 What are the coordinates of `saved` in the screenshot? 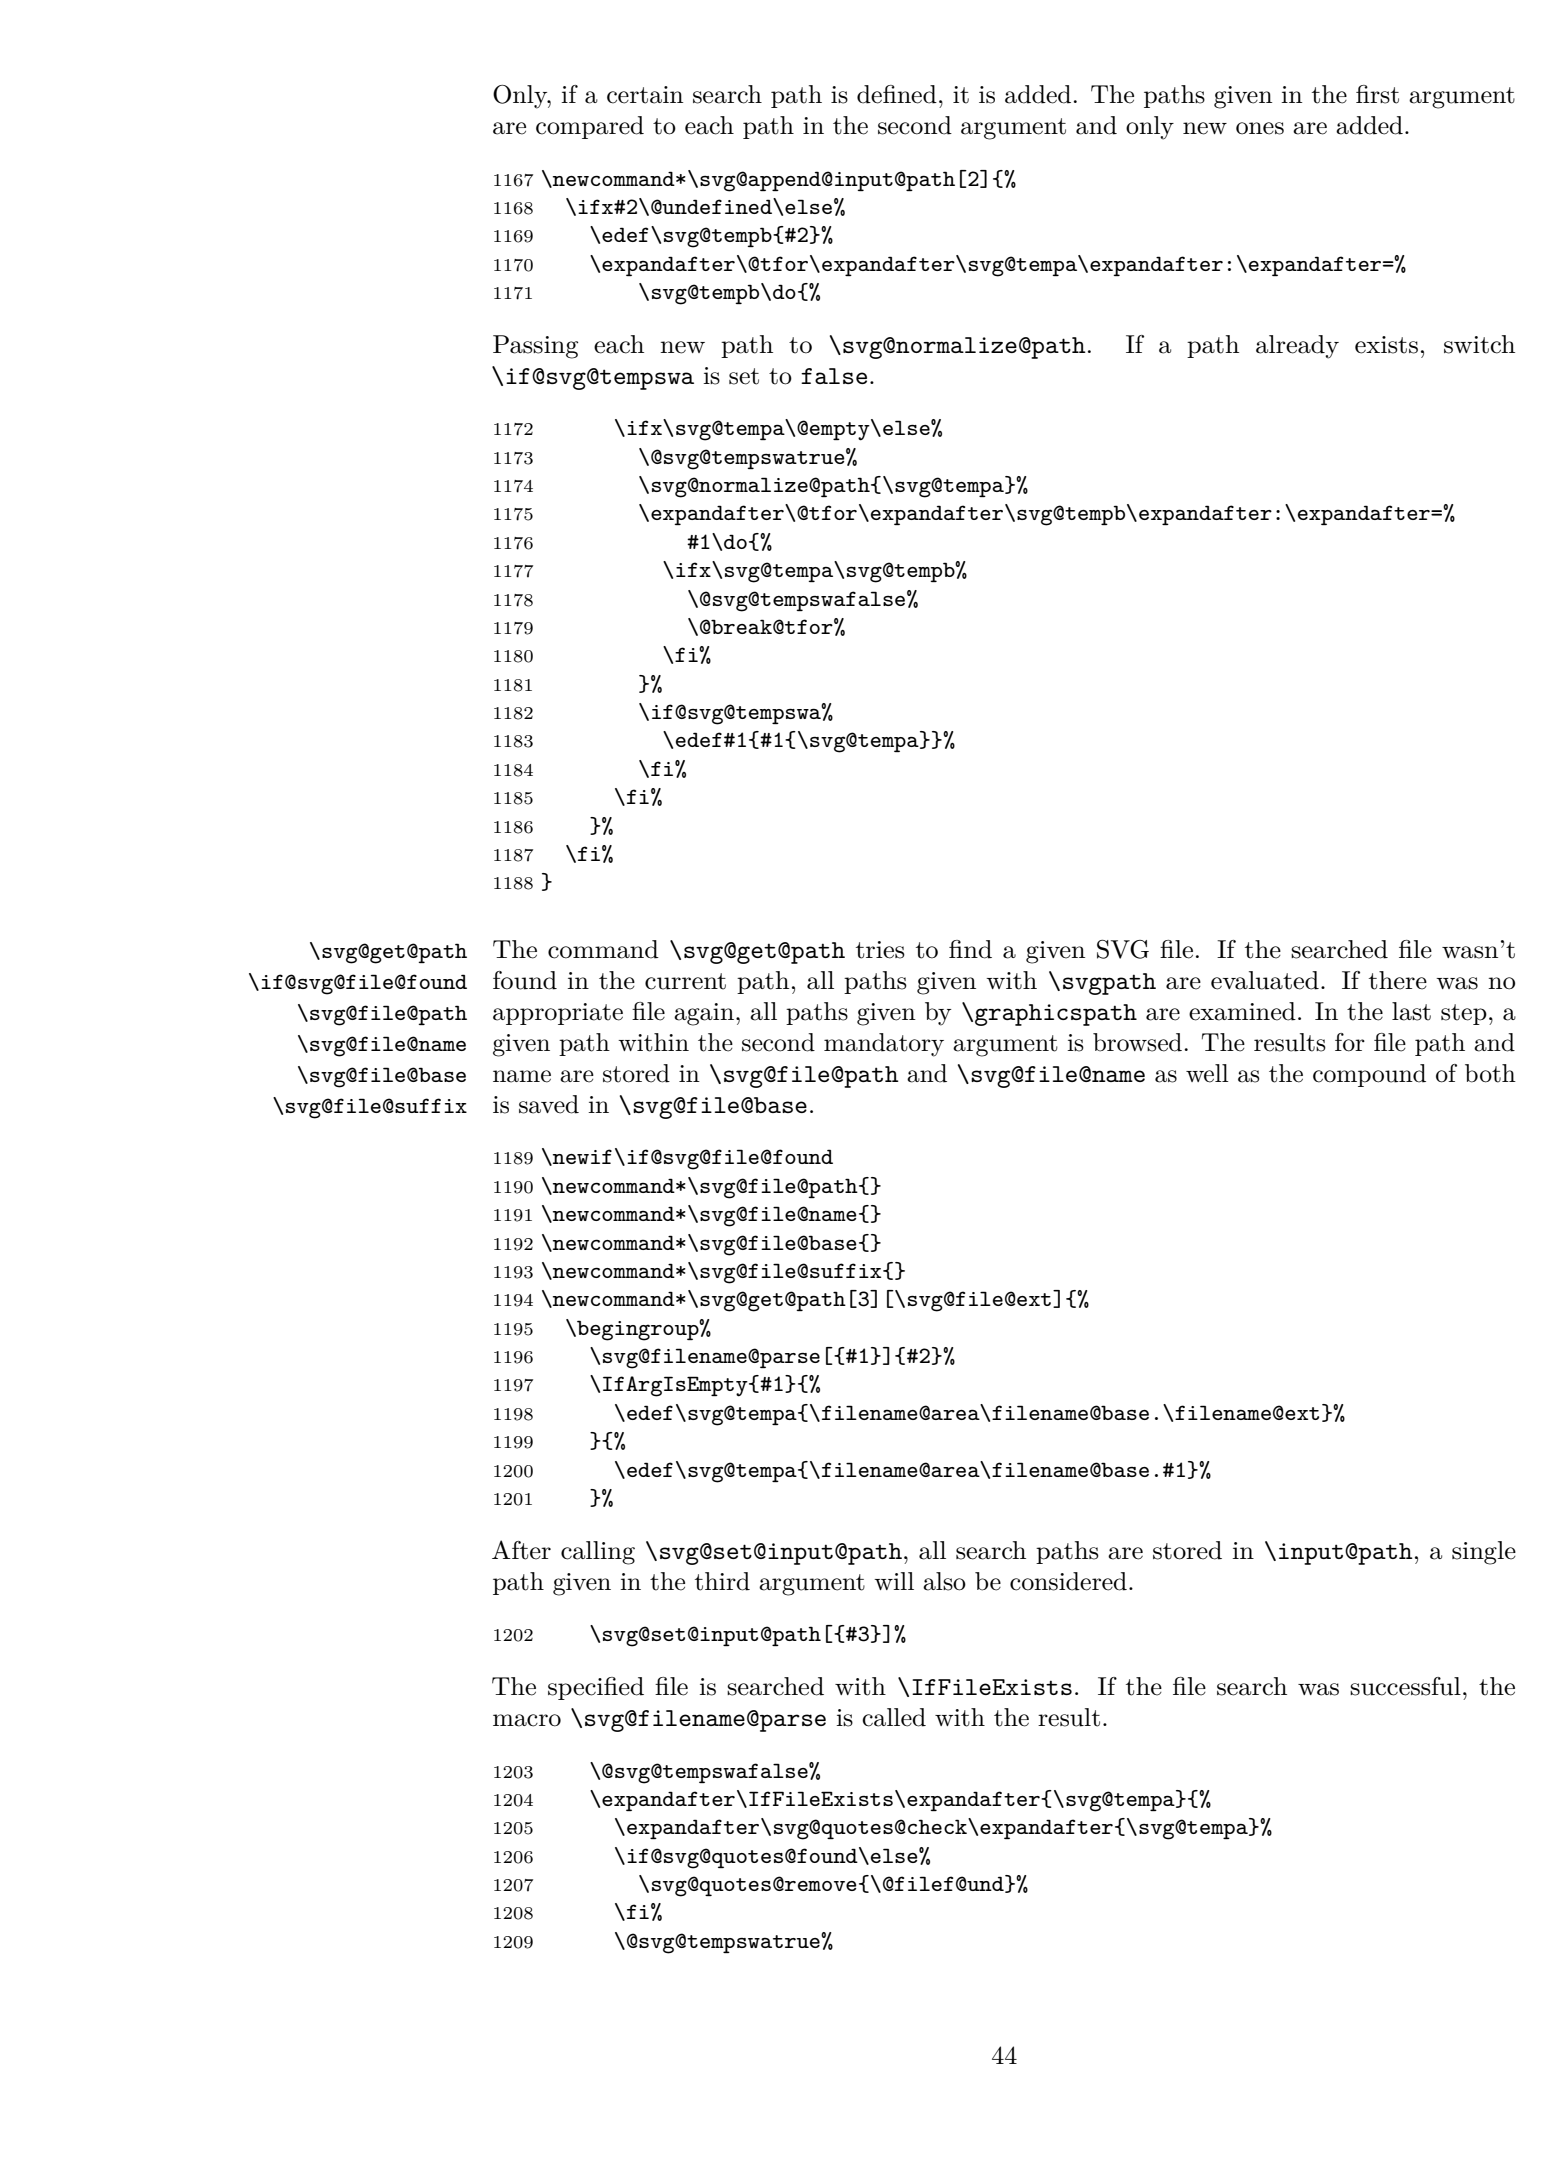 It's located at (549, 1104).
